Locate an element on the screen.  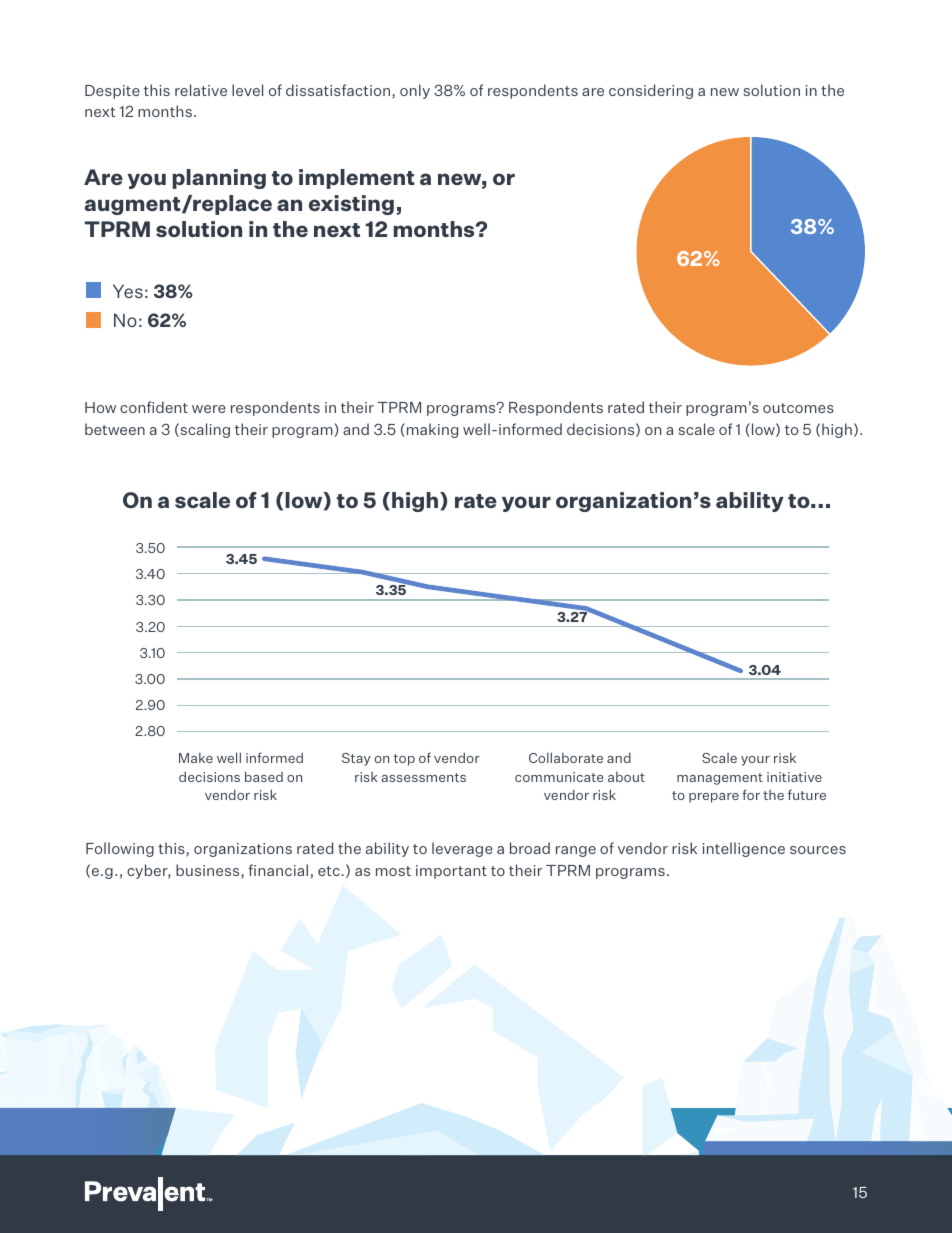
between is located at coordinates (115, 429).
